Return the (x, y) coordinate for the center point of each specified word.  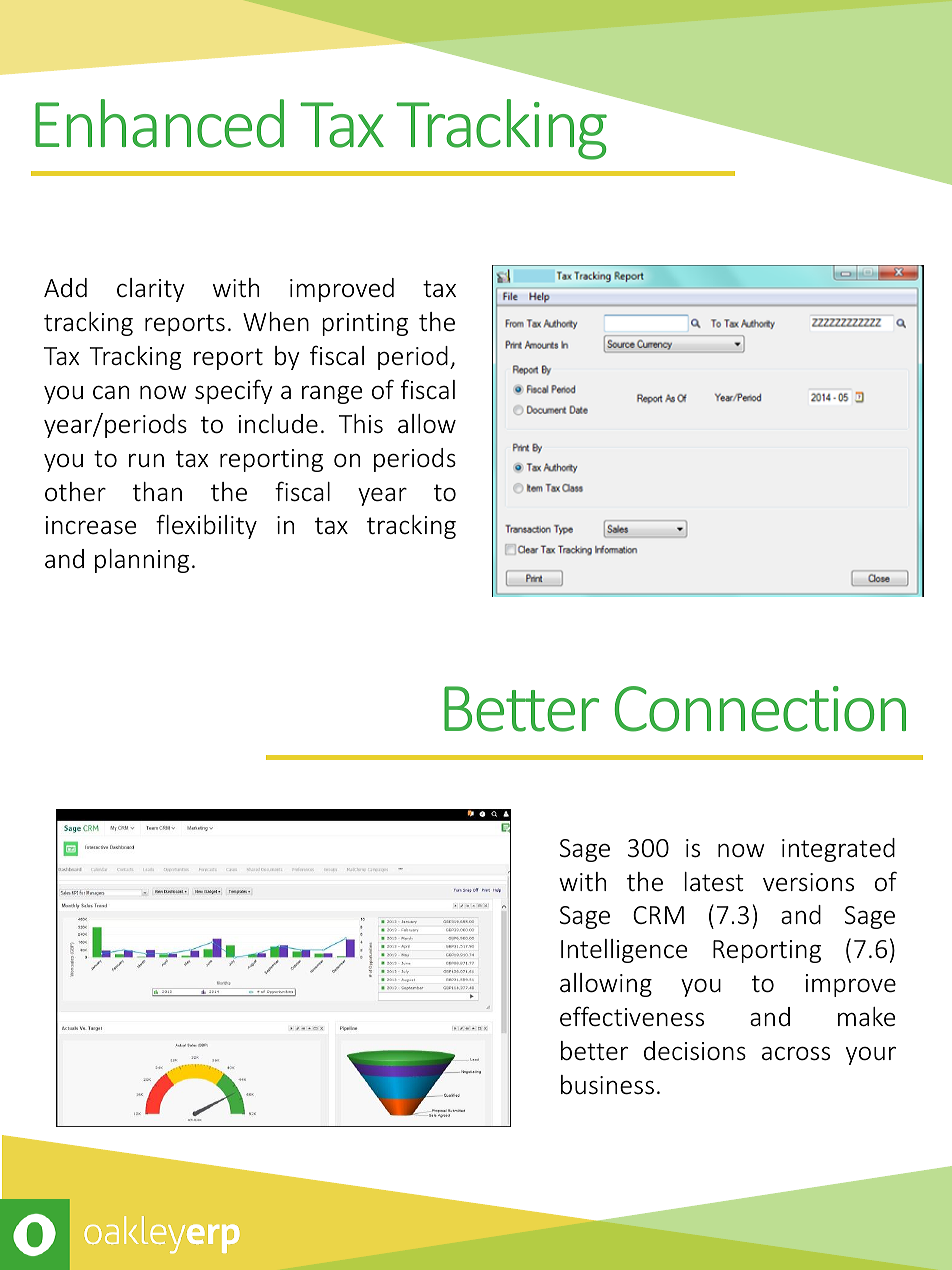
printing (365, 324)
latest (714, 882)
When (276, 322)
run (146, 460)
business (607, 1085)
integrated (838, 850)
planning (142, 561)
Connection (760, 709)
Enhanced (159, 123)
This (361, 424)
